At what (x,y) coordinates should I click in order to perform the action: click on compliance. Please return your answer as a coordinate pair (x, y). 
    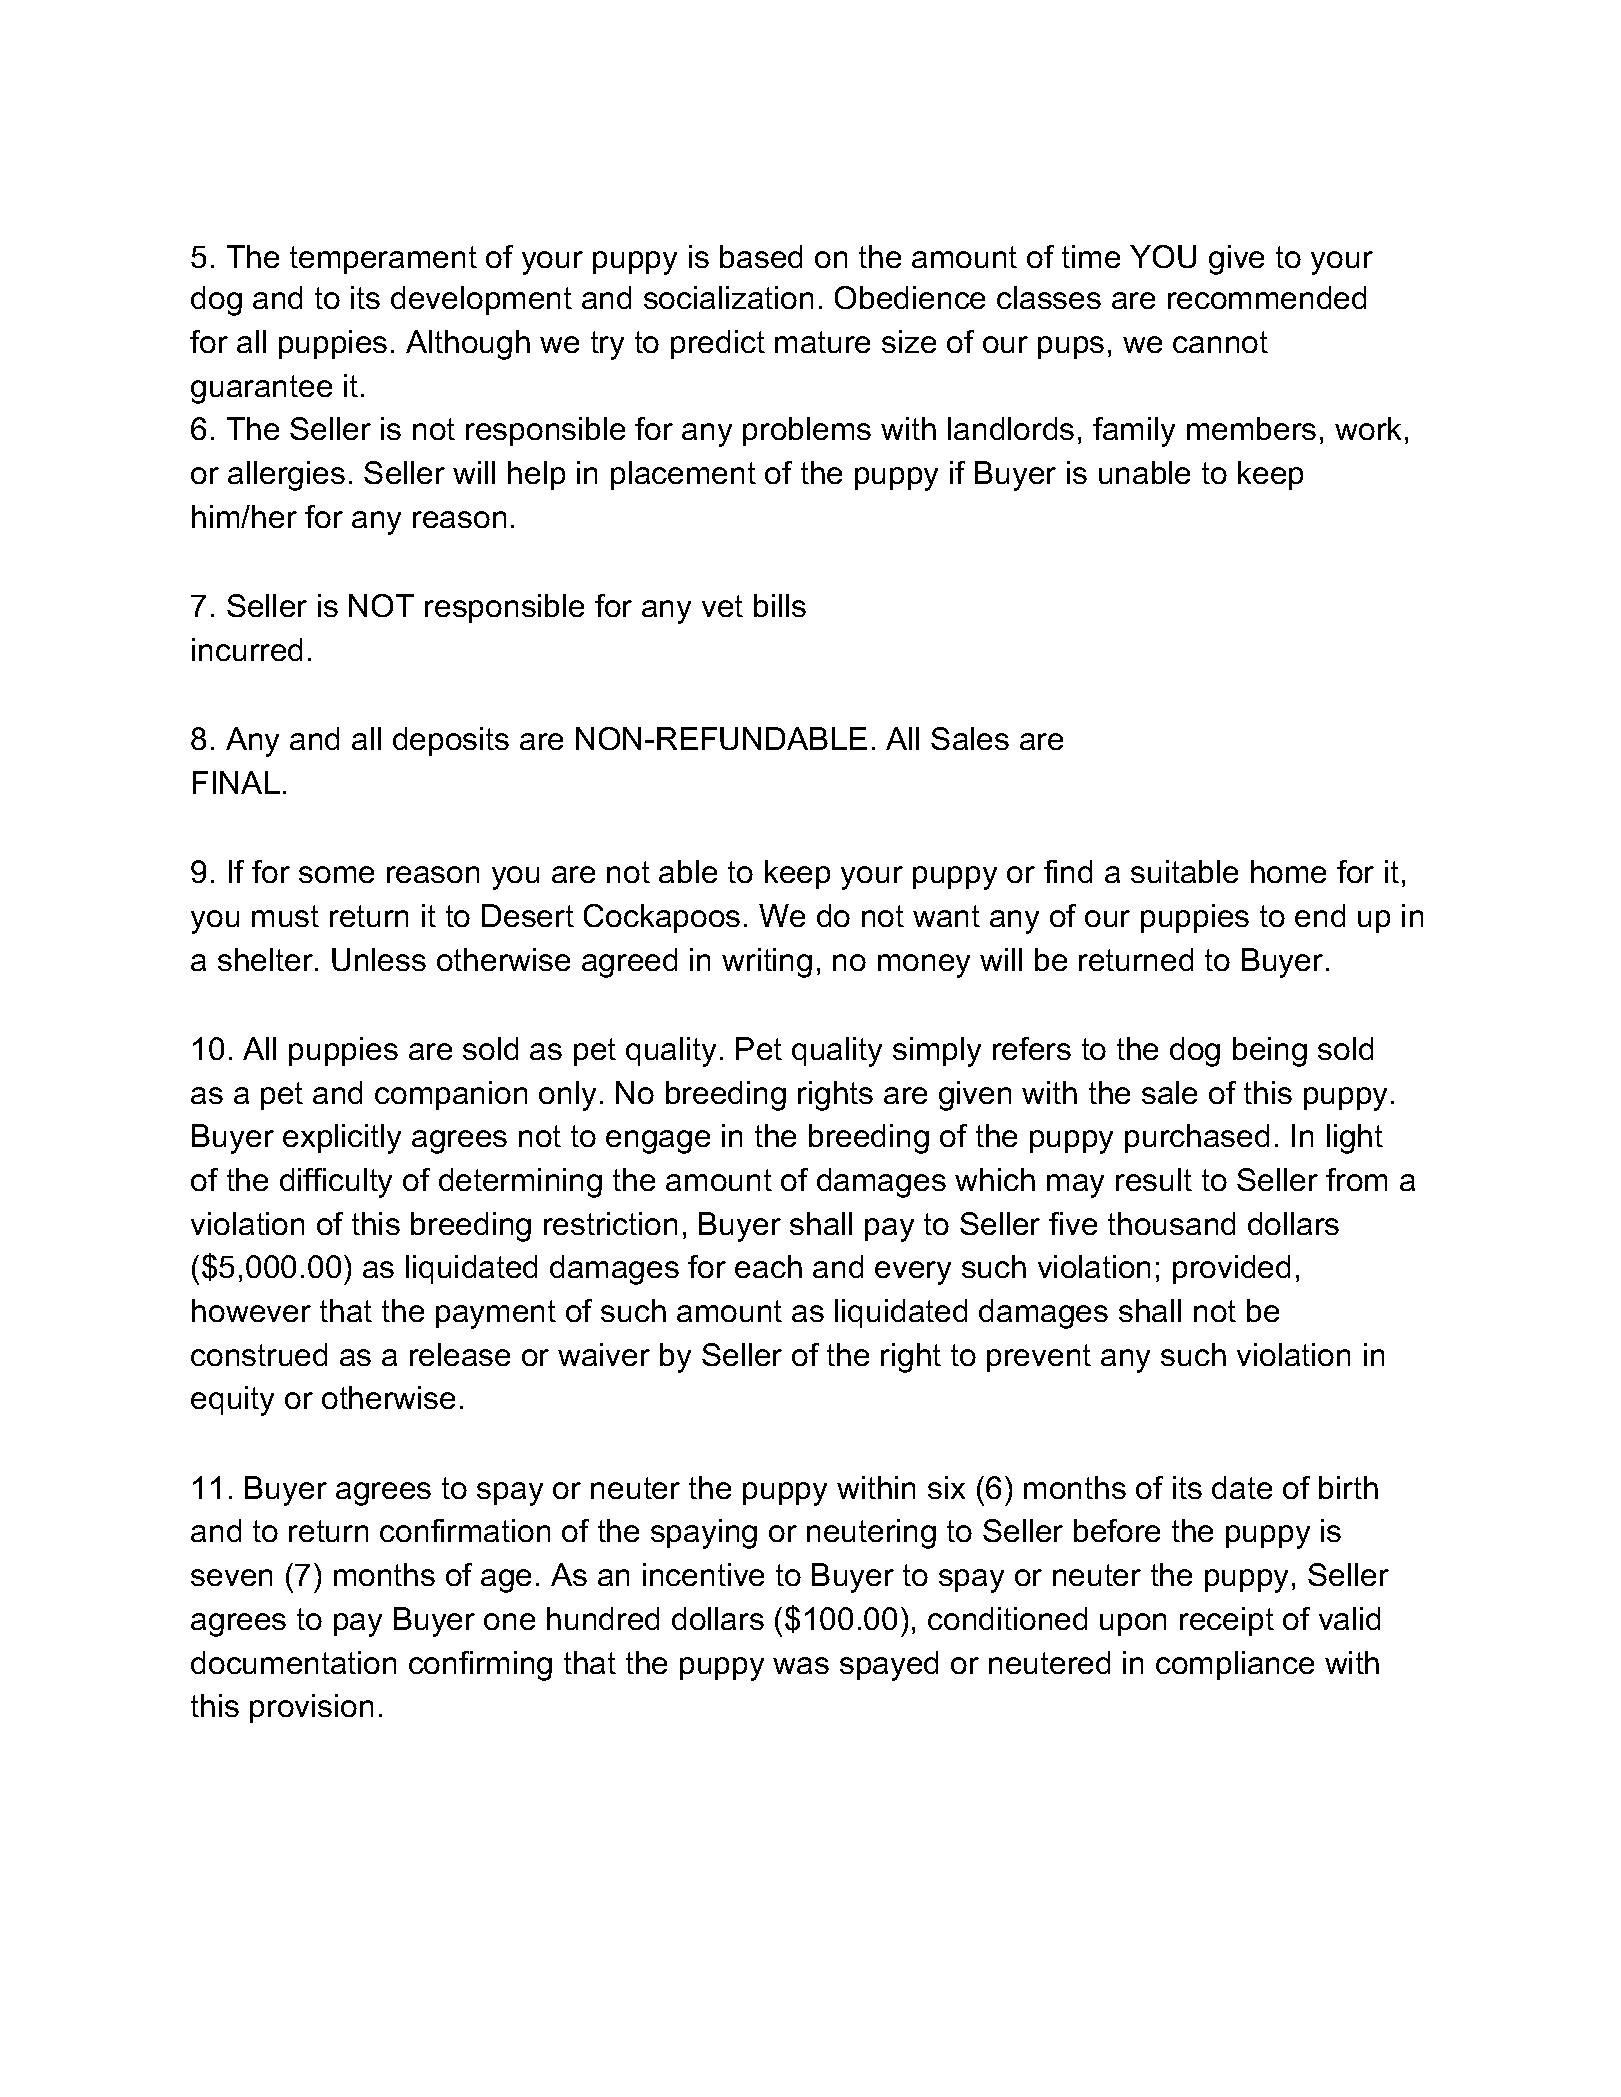
    Looking at the image, I should click on (1235, 1665).
